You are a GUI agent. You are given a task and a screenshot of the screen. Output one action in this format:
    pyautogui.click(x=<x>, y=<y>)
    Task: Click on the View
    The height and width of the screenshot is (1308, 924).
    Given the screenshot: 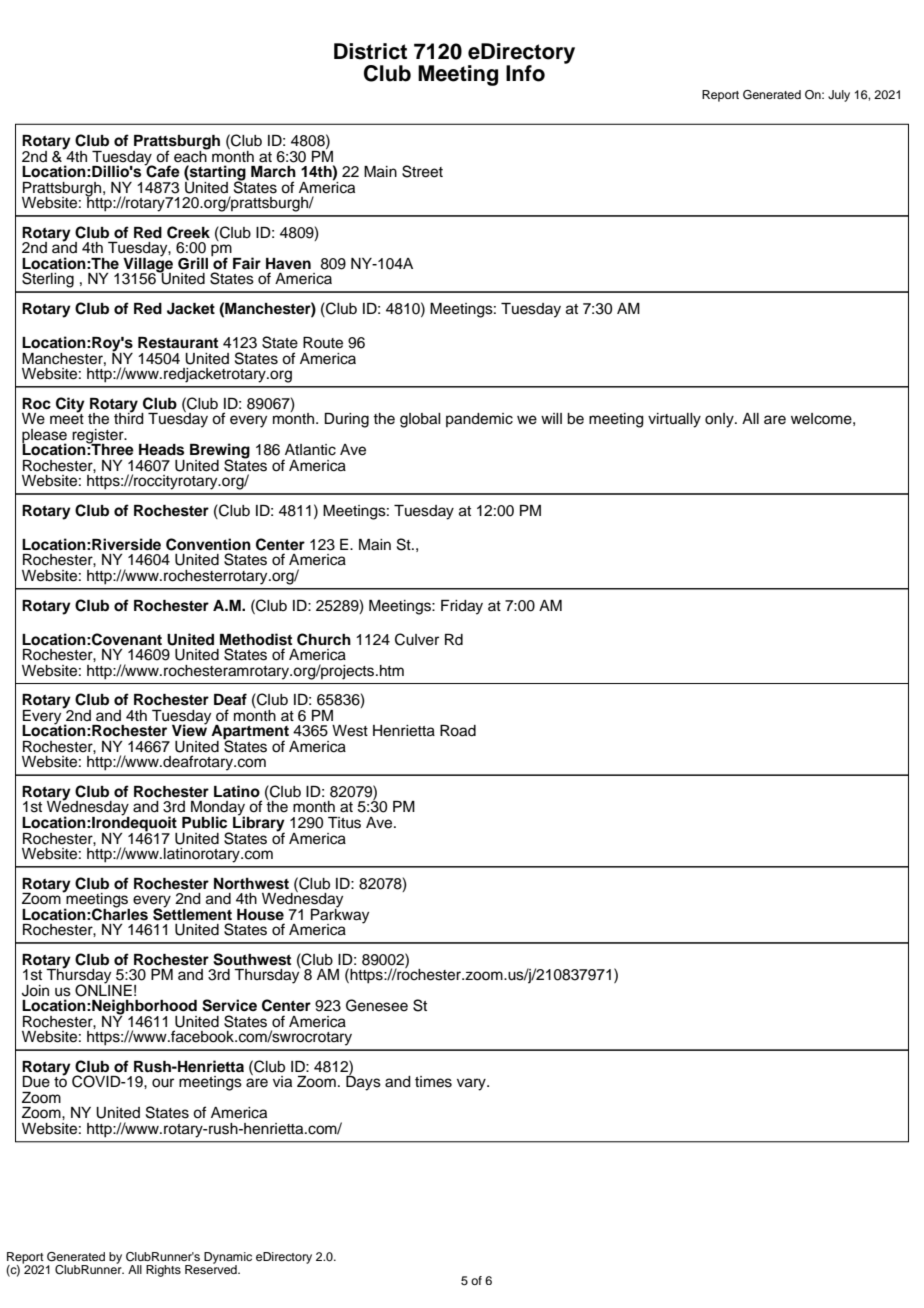 What is the action you would take?
    pyautogui.click(x=189, y=729)
